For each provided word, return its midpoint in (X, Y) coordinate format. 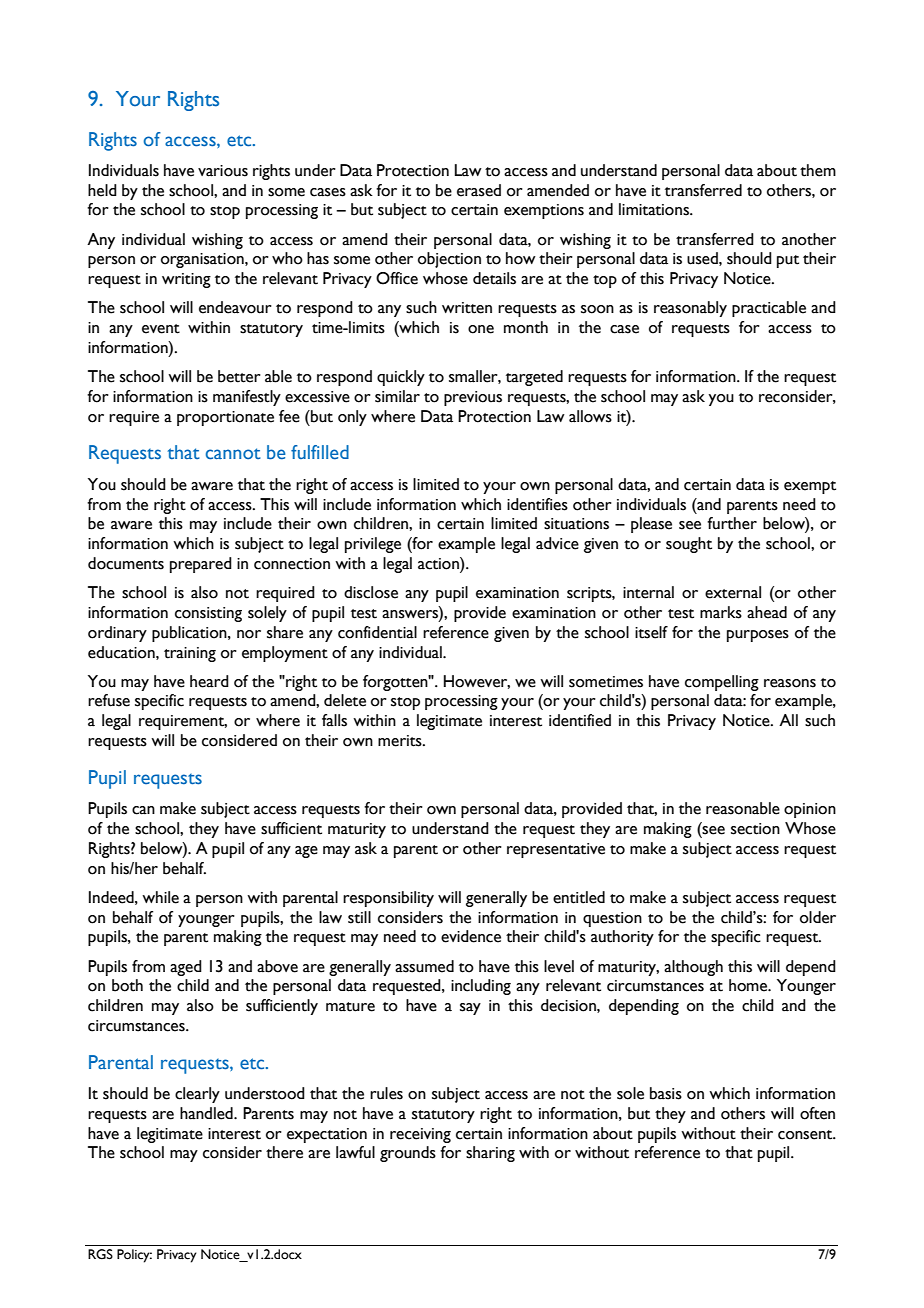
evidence (471, 936)
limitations (655, 209)
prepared (201, 565)
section (755, 829)
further (732, 523)
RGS (100, 1254)
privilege (373, 545)
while (160, 897)
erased (479, 190)
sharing (490, 1154)
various (223, 171)
